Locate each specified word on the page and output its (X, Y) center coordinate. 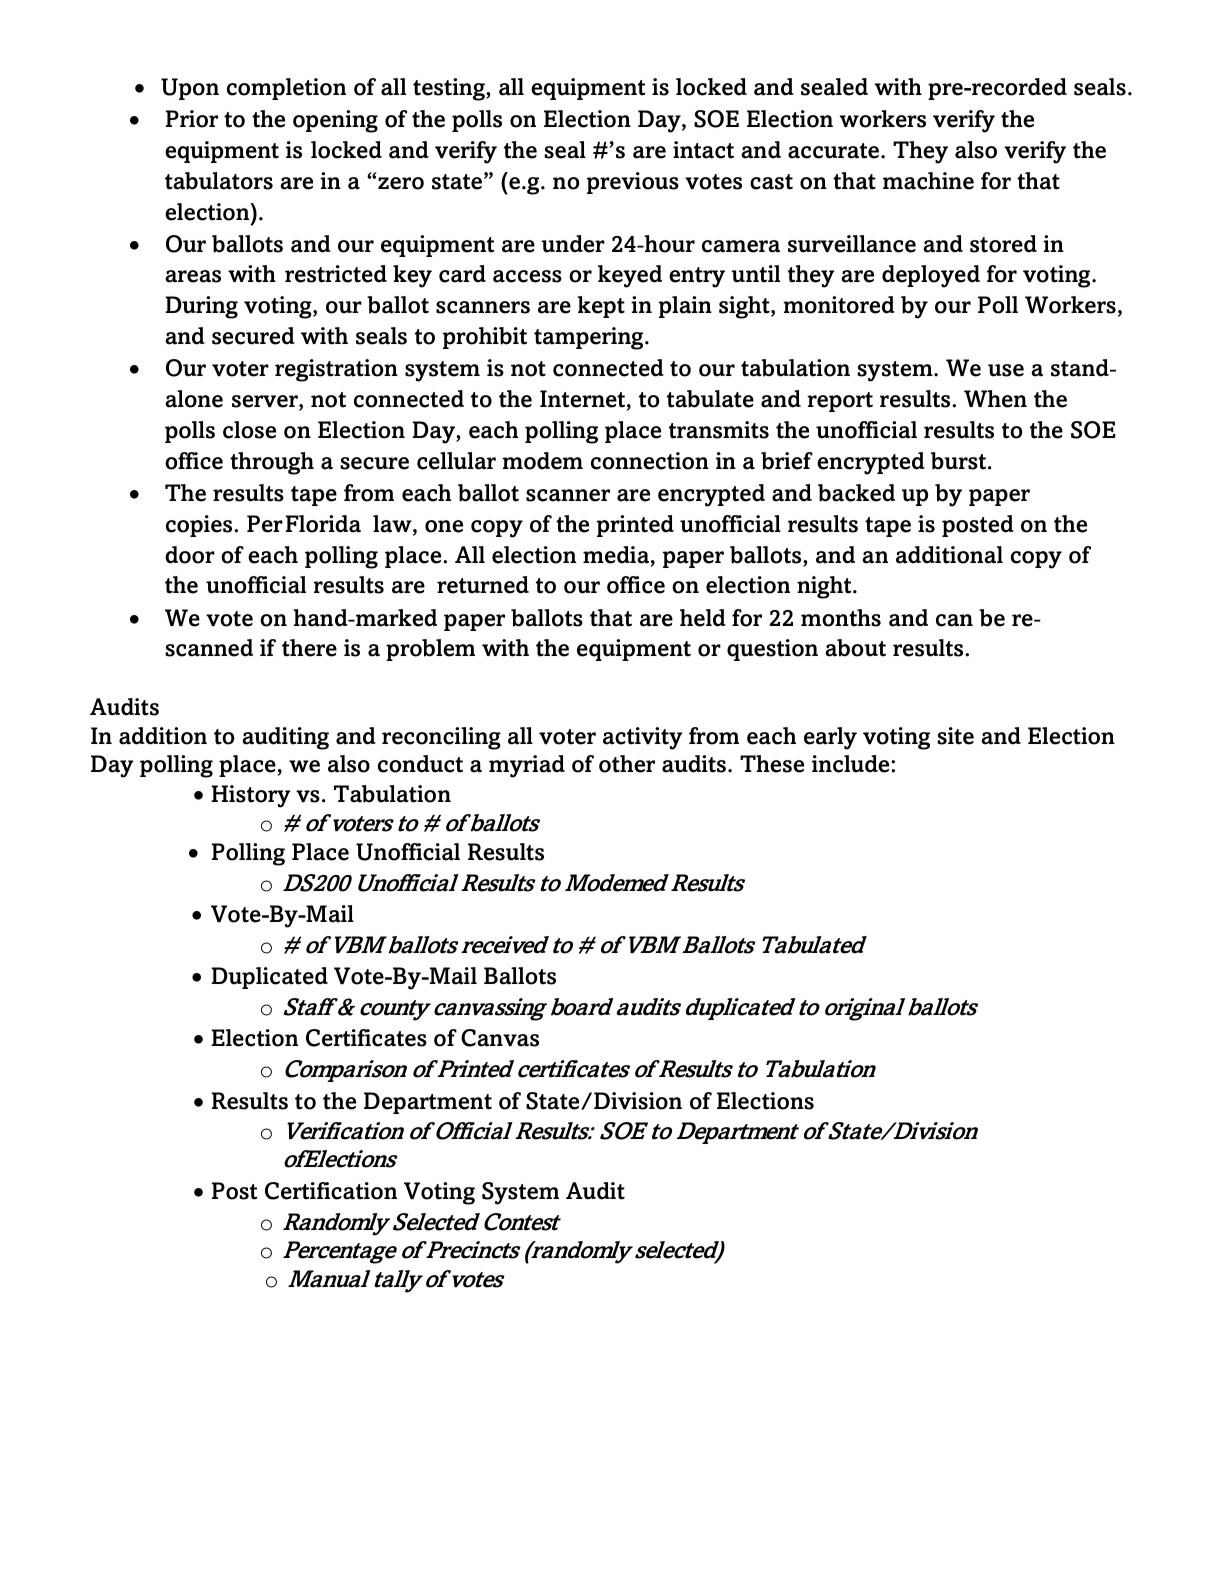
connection (650, 461)
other (627, 764)
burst (958, 461)
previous (633, 183)
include (852, 764)
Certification (331, 1191)
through (272, 463)
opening (335, 121)
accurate (833, 151)
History (251, 796)
